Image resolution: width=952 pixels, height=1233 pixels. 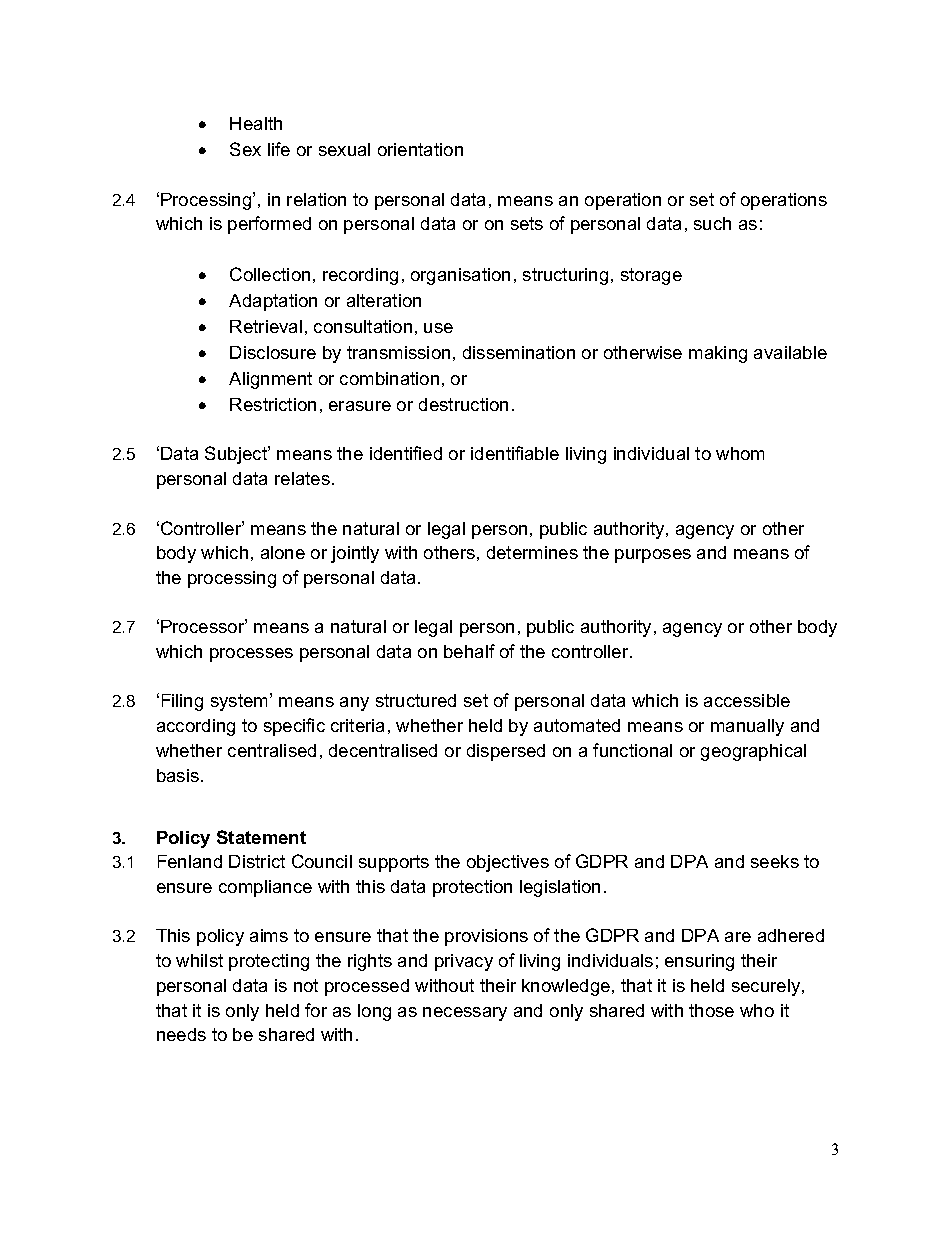 I want to click on determines, so click(x=532, y=552).
